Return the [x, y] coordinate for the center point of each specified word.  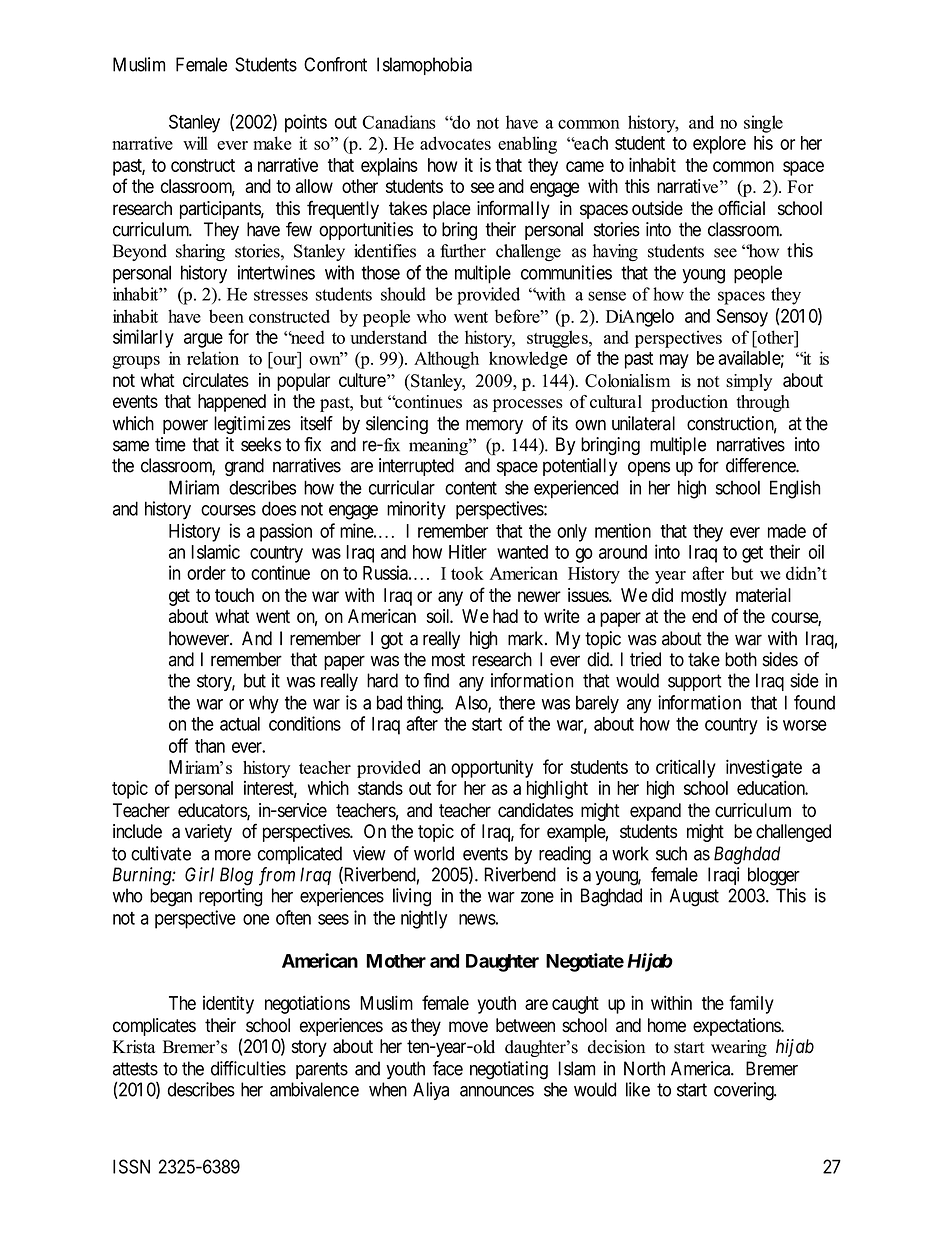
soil [440, 616]
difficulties [248, 1068]
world [434, 853]
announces [497, 1091]
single [763, 124]
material [763, 595]
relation [213, 358]
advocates [455, 143]
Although [446, 360]
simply [749, 382]
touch [234, 595]
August [694, 897]
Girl [199, 874]
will [195, 143]
